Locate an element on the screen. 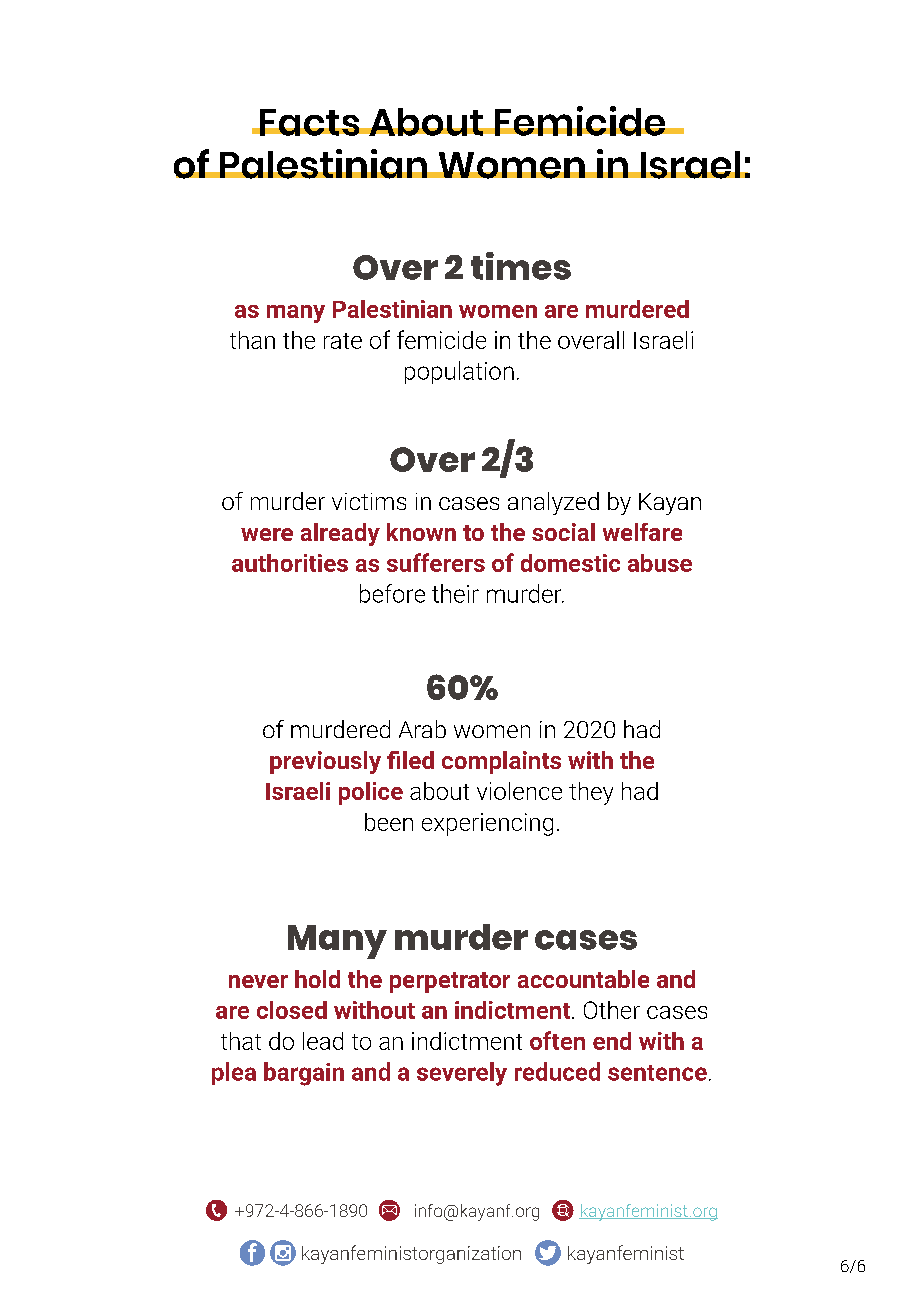 This screenshot has height=1311, width=924. end is located at coordinates (612, 1041).
